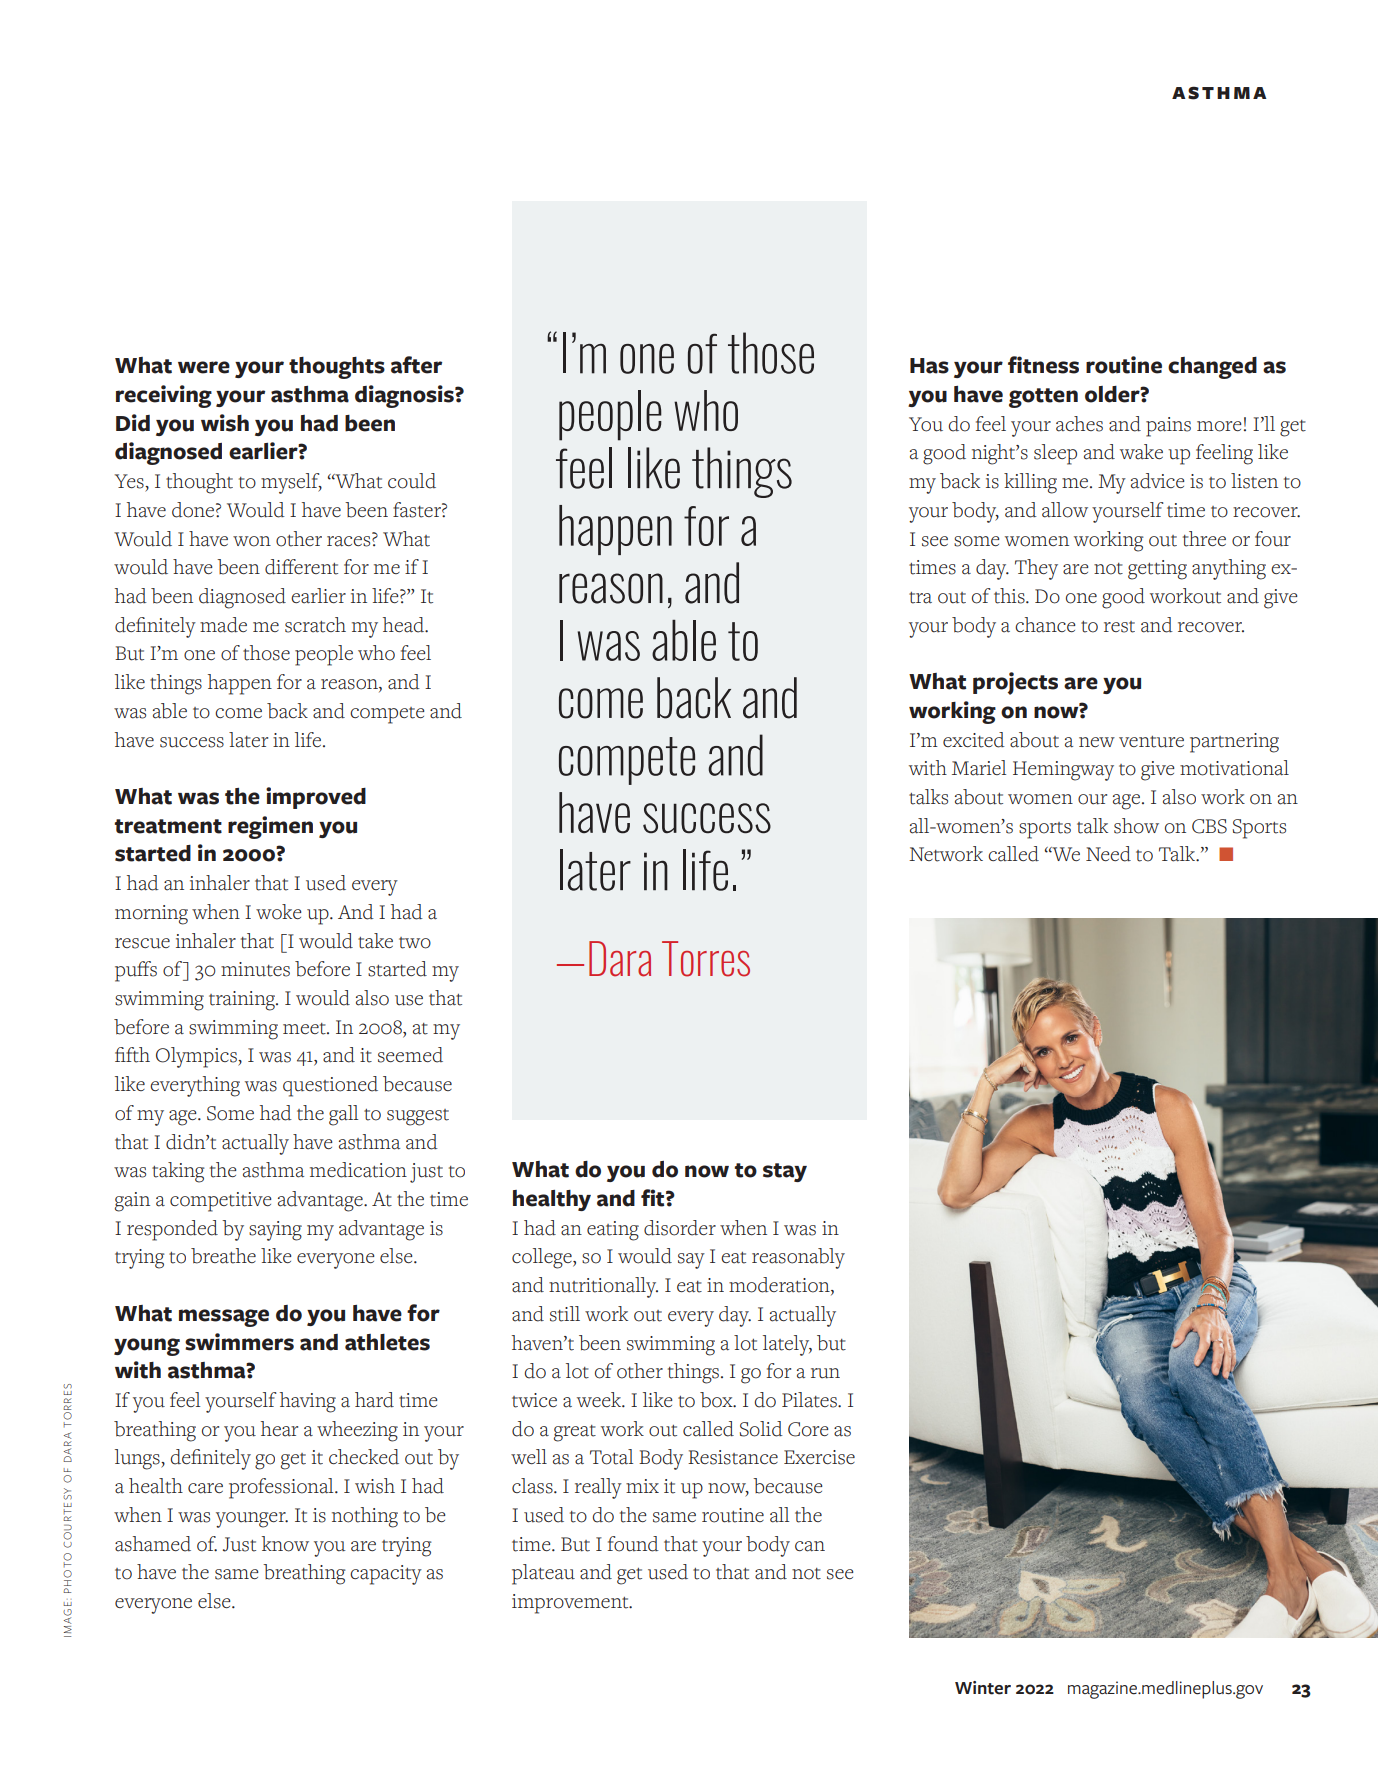  Describe the element at coordinates (571, 1604) in the screenshot. I see `improvement` at that location.
